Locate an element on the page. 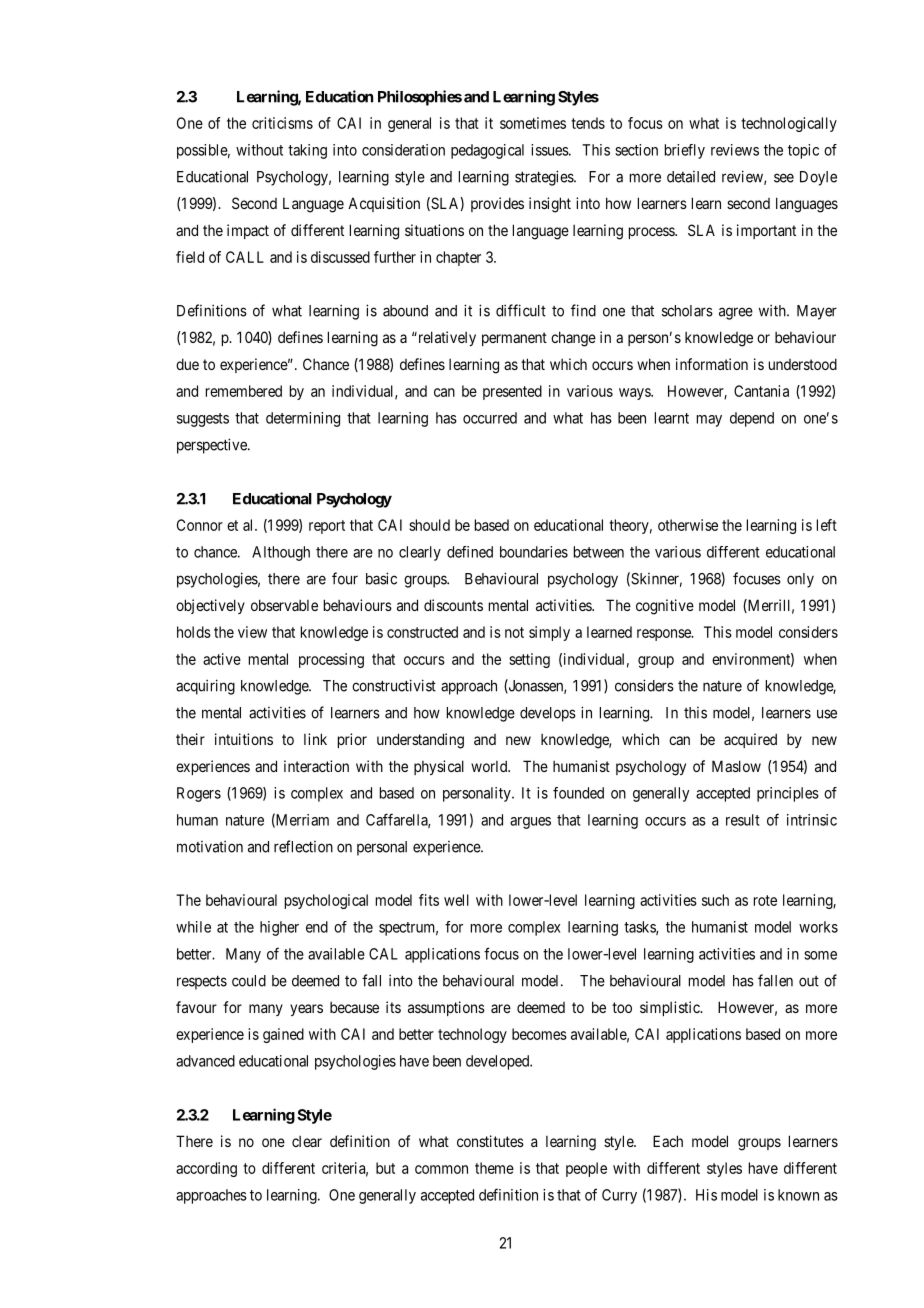  according is located at coordinates (206, 1169).
